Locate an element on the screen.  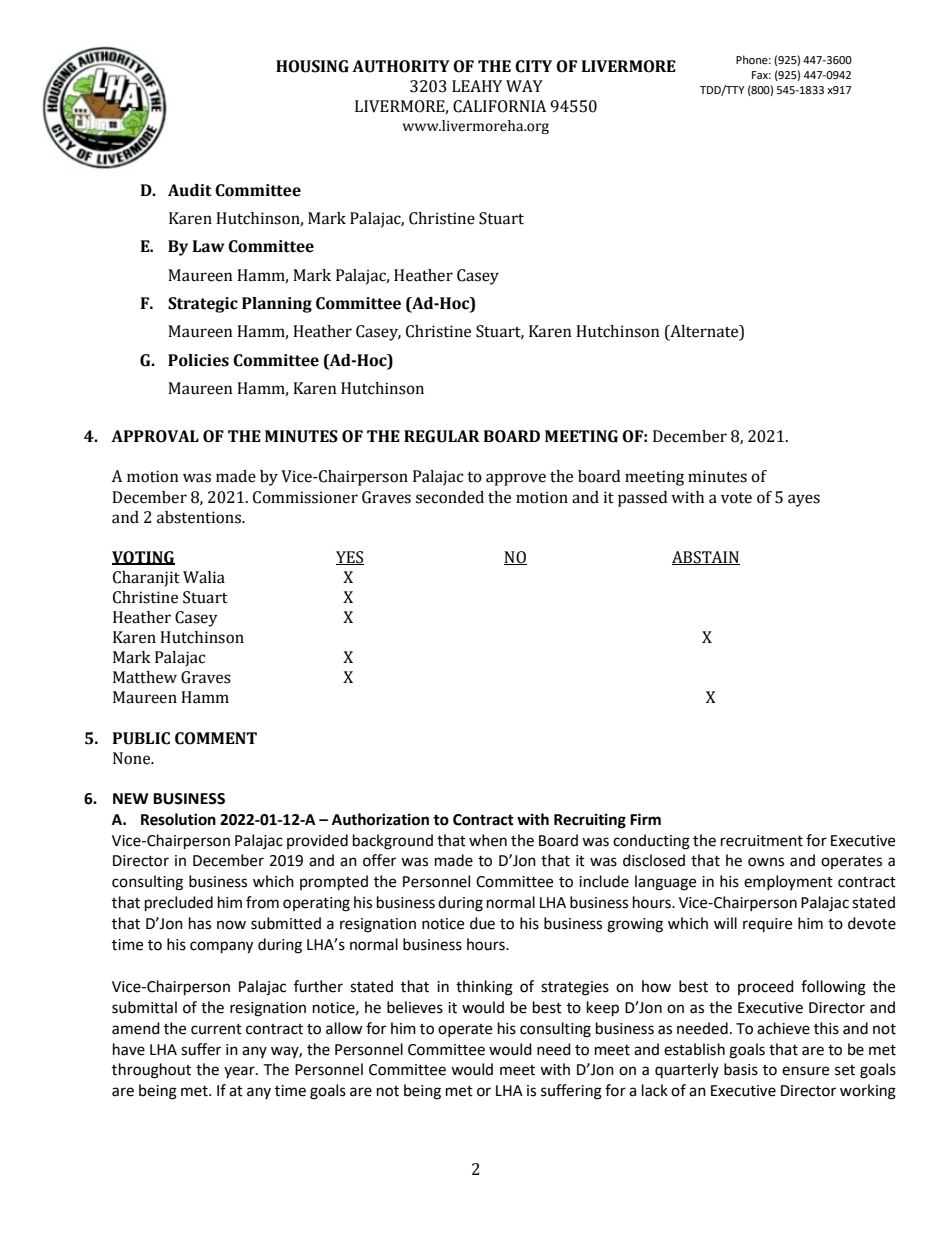
HOUSING is located at coordinates (312, 66).
